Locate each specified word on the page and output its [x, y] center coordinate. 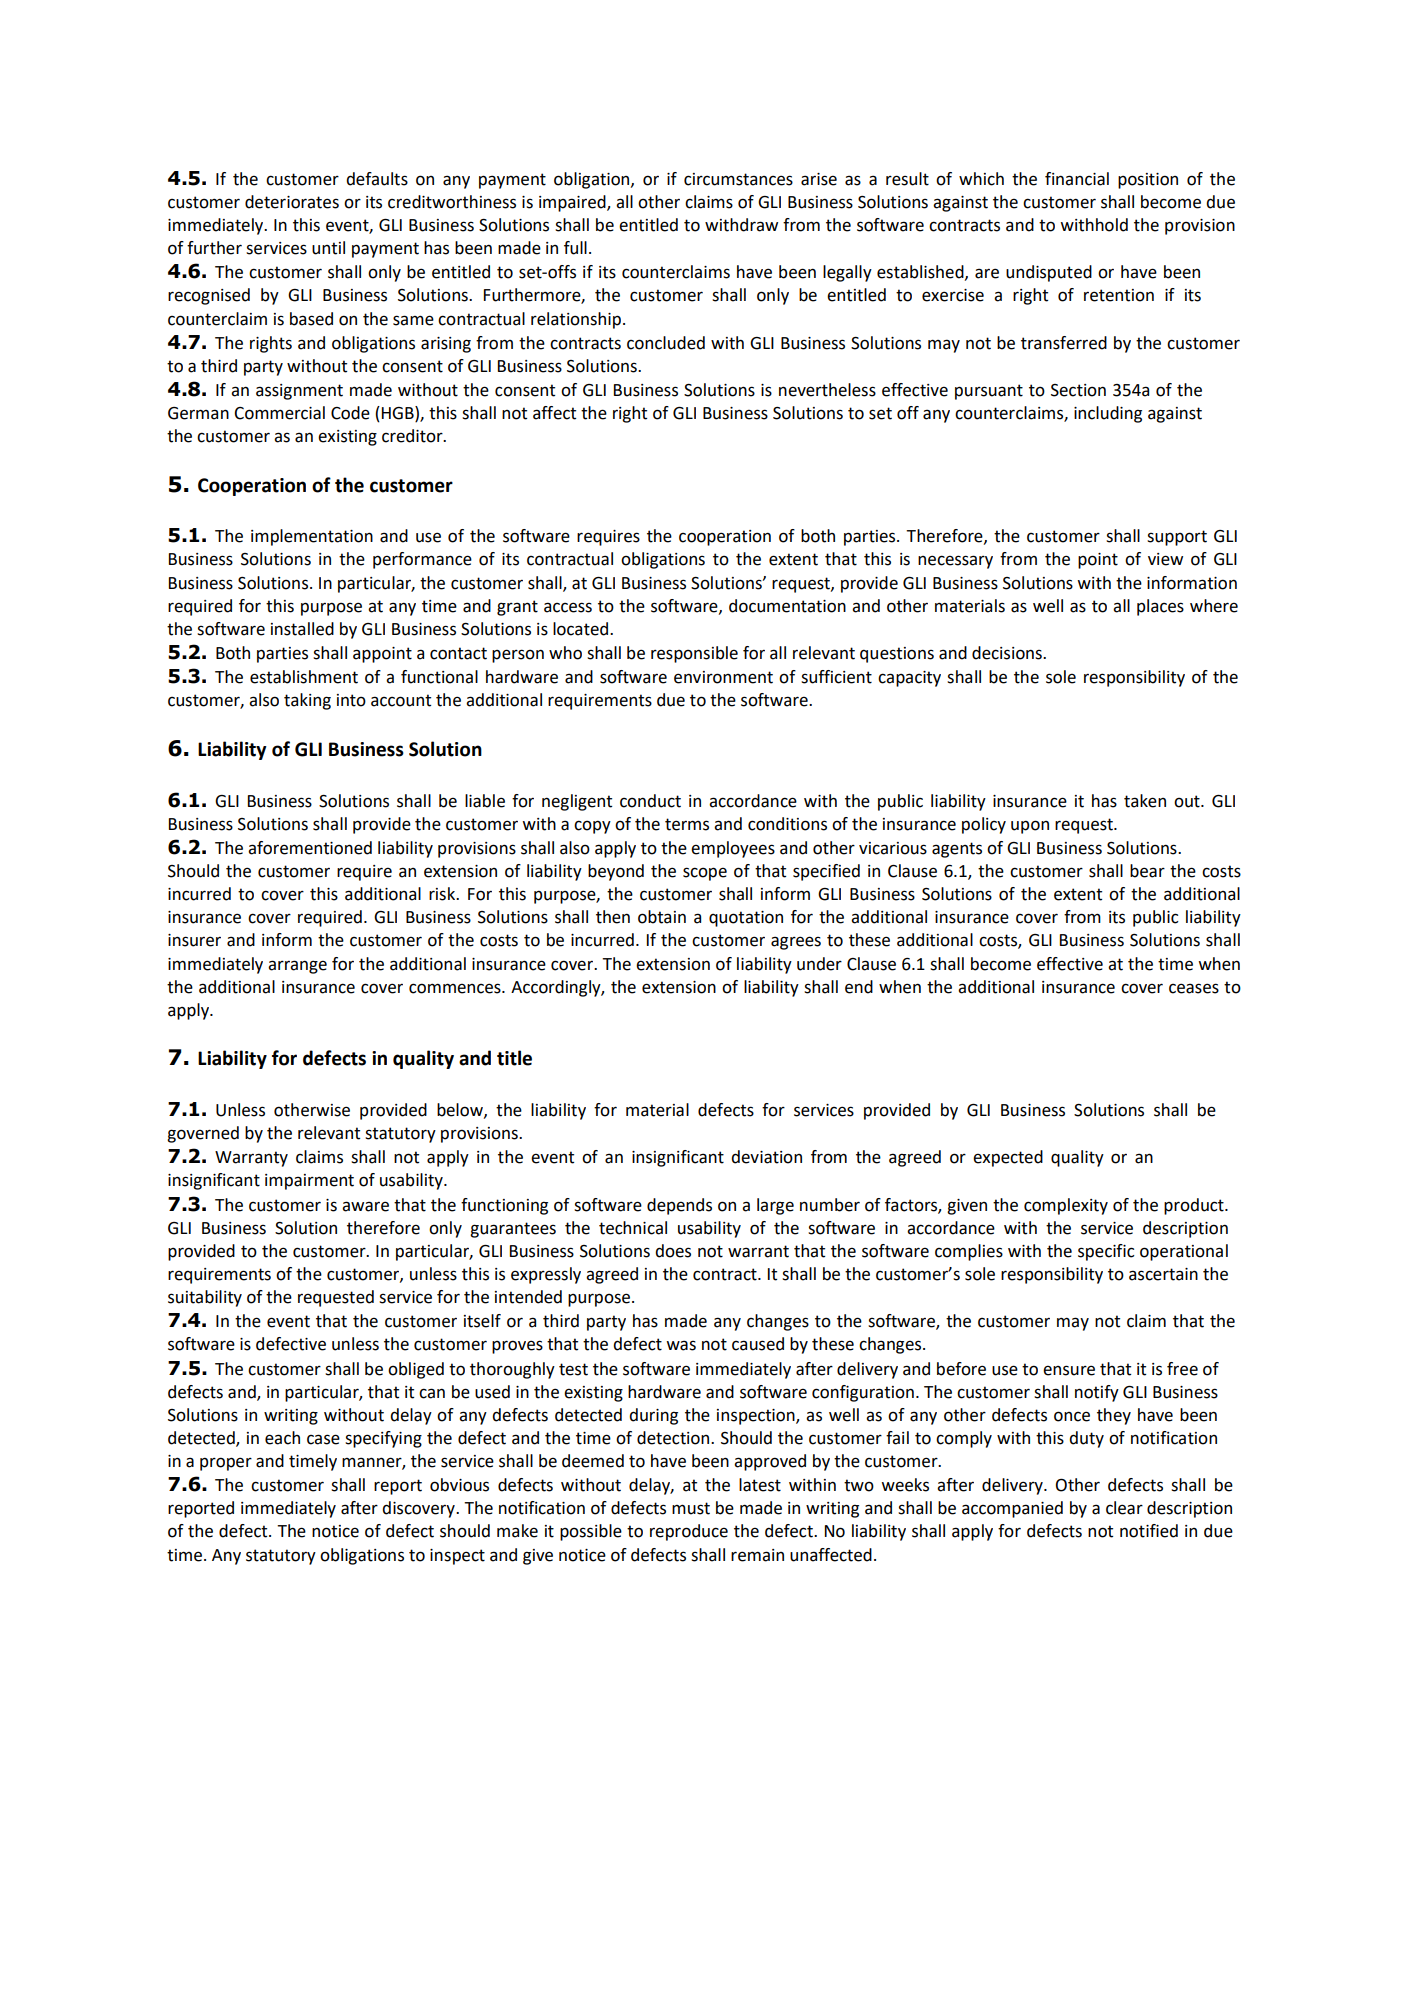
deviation [766, 1157]
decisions [1008, 653]
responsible [694, 654]
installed [302, 629]
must [691, 1508]
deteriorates [292, 202]
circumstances [738, 179]
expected [1008, 1158]
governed [203, 1134]
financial [1077, 179]
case [323, 1439]
